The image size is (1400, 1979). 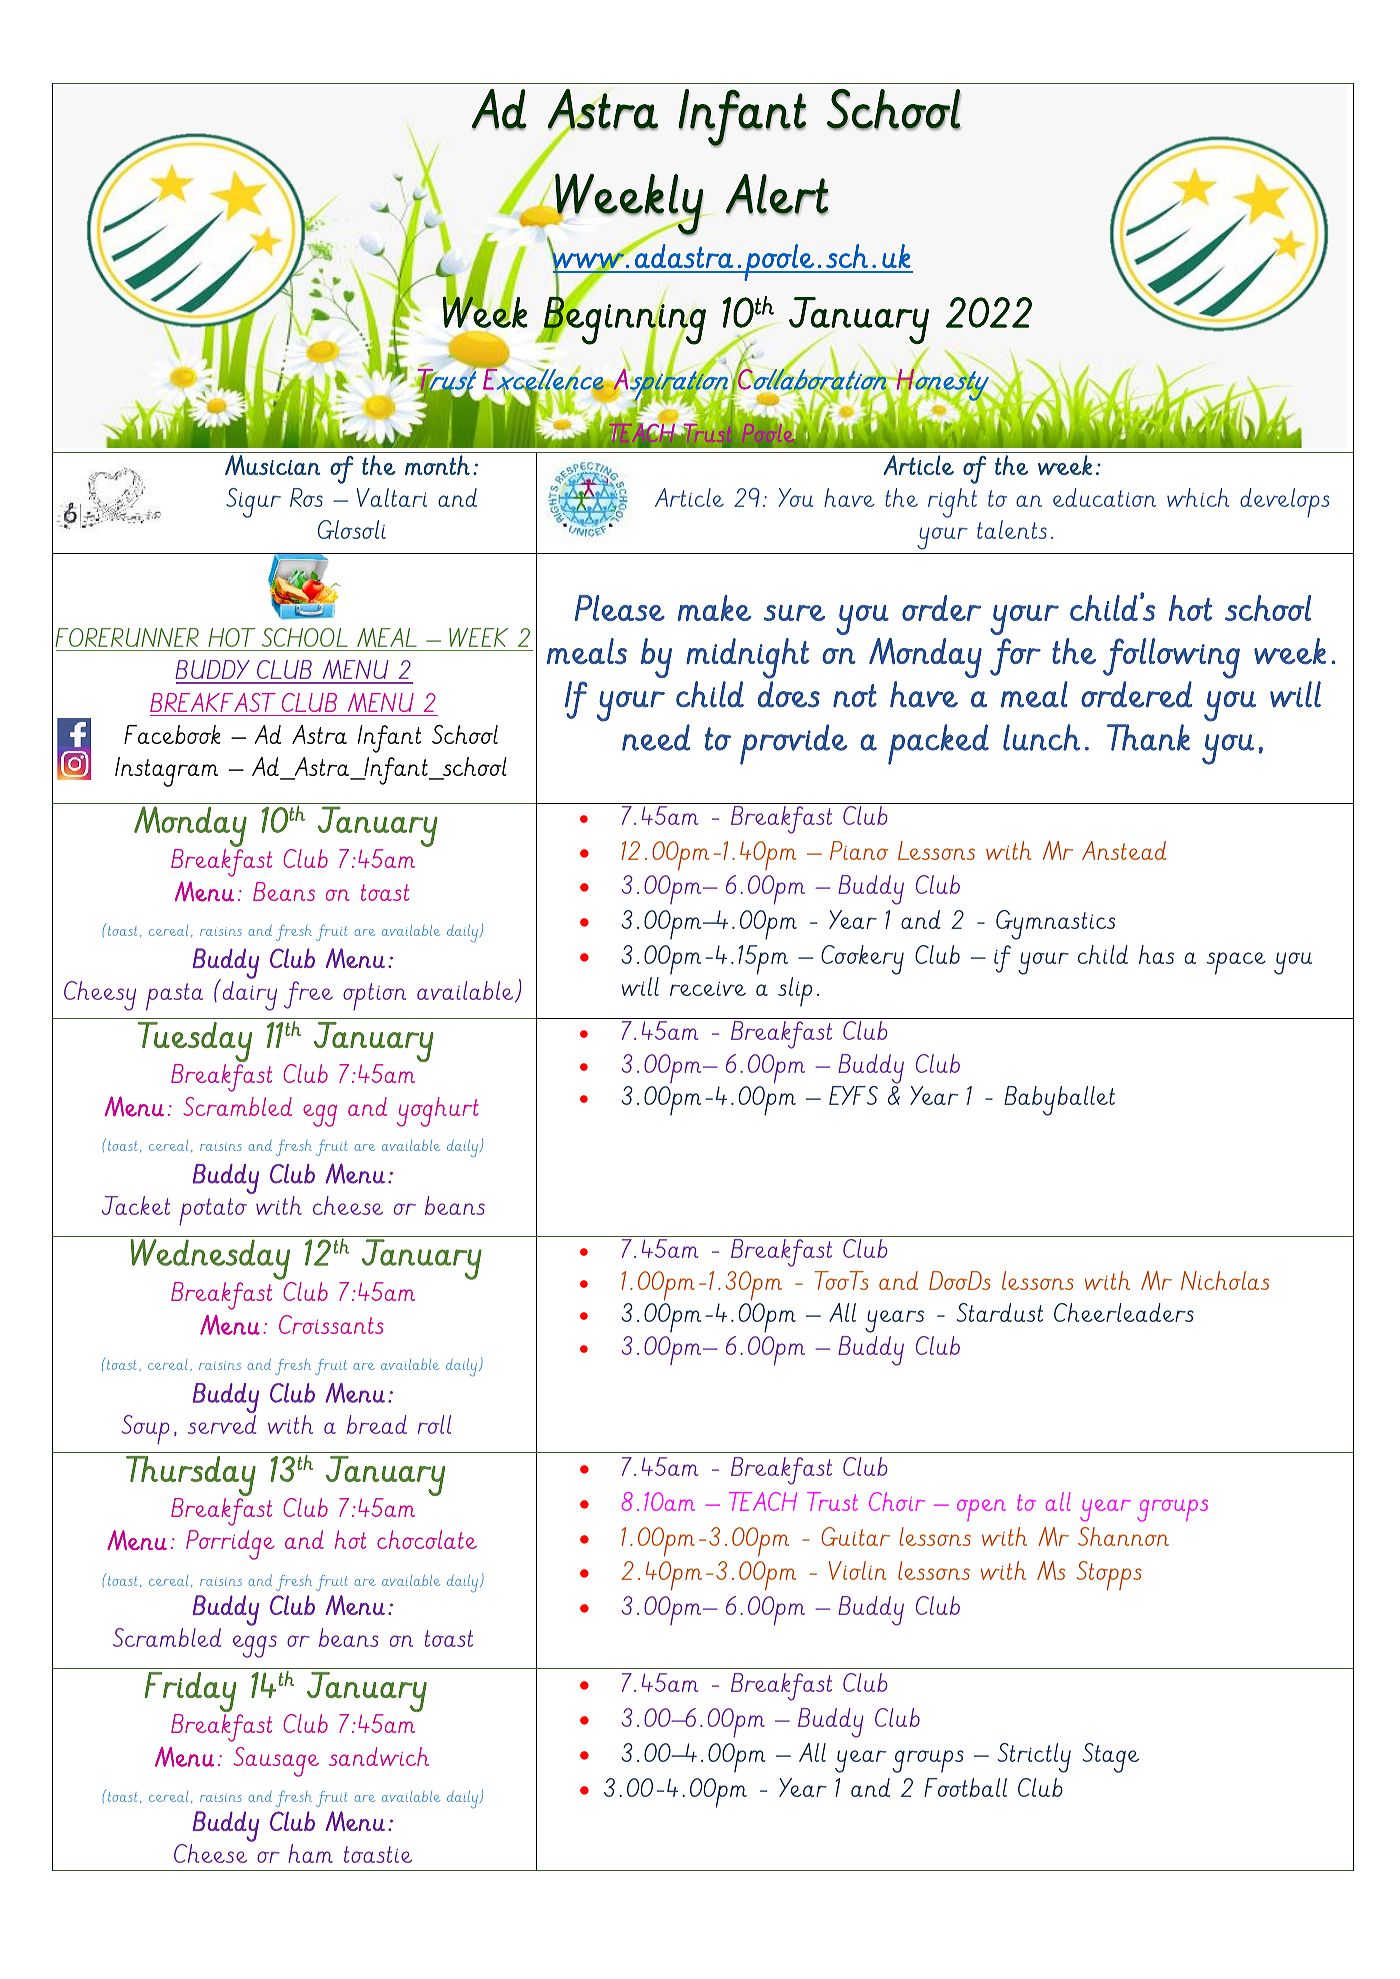 I want to click on yoghurt, so click(x=438, y=1112).
